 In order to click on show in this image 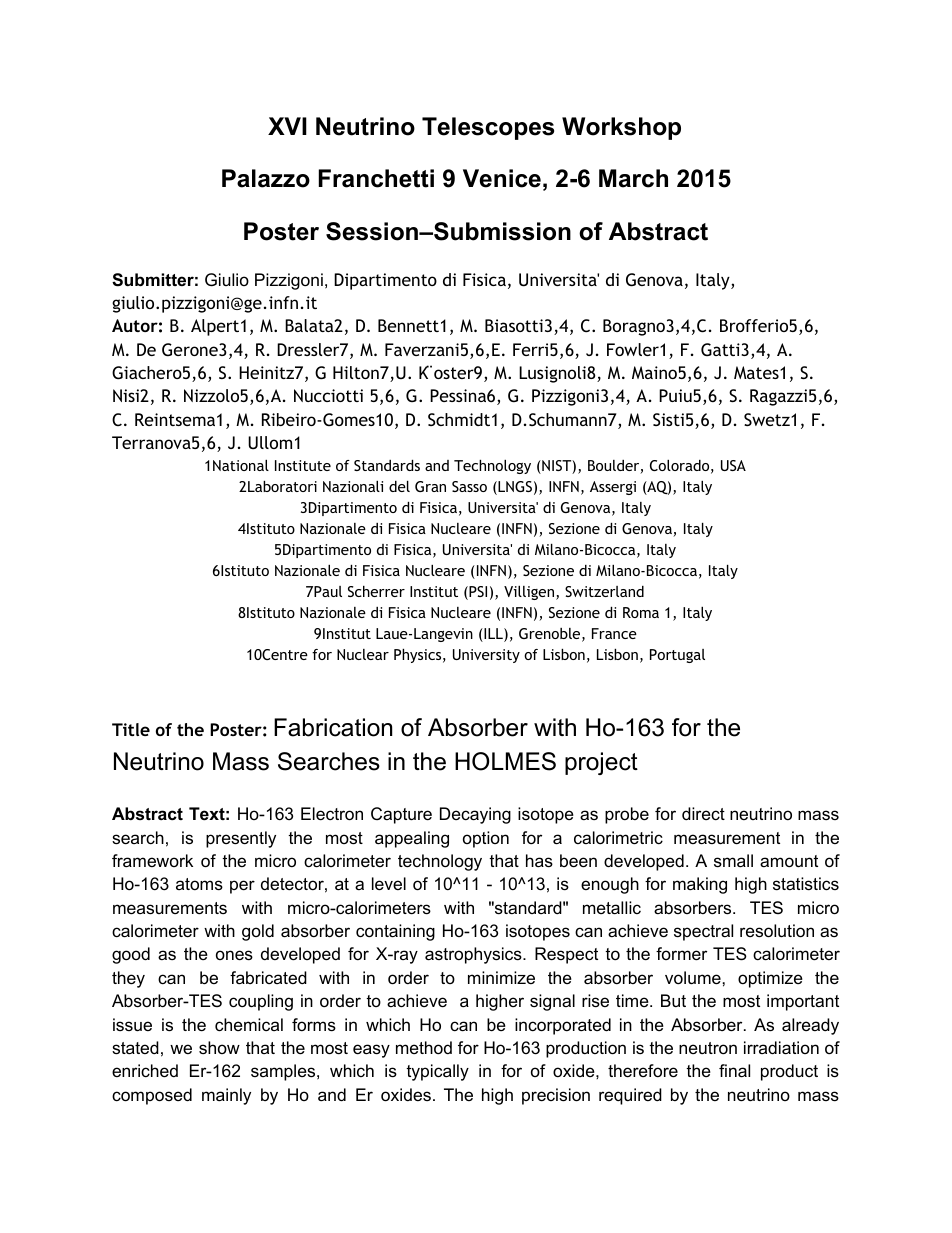, I will do `click(219, 1047)`.
